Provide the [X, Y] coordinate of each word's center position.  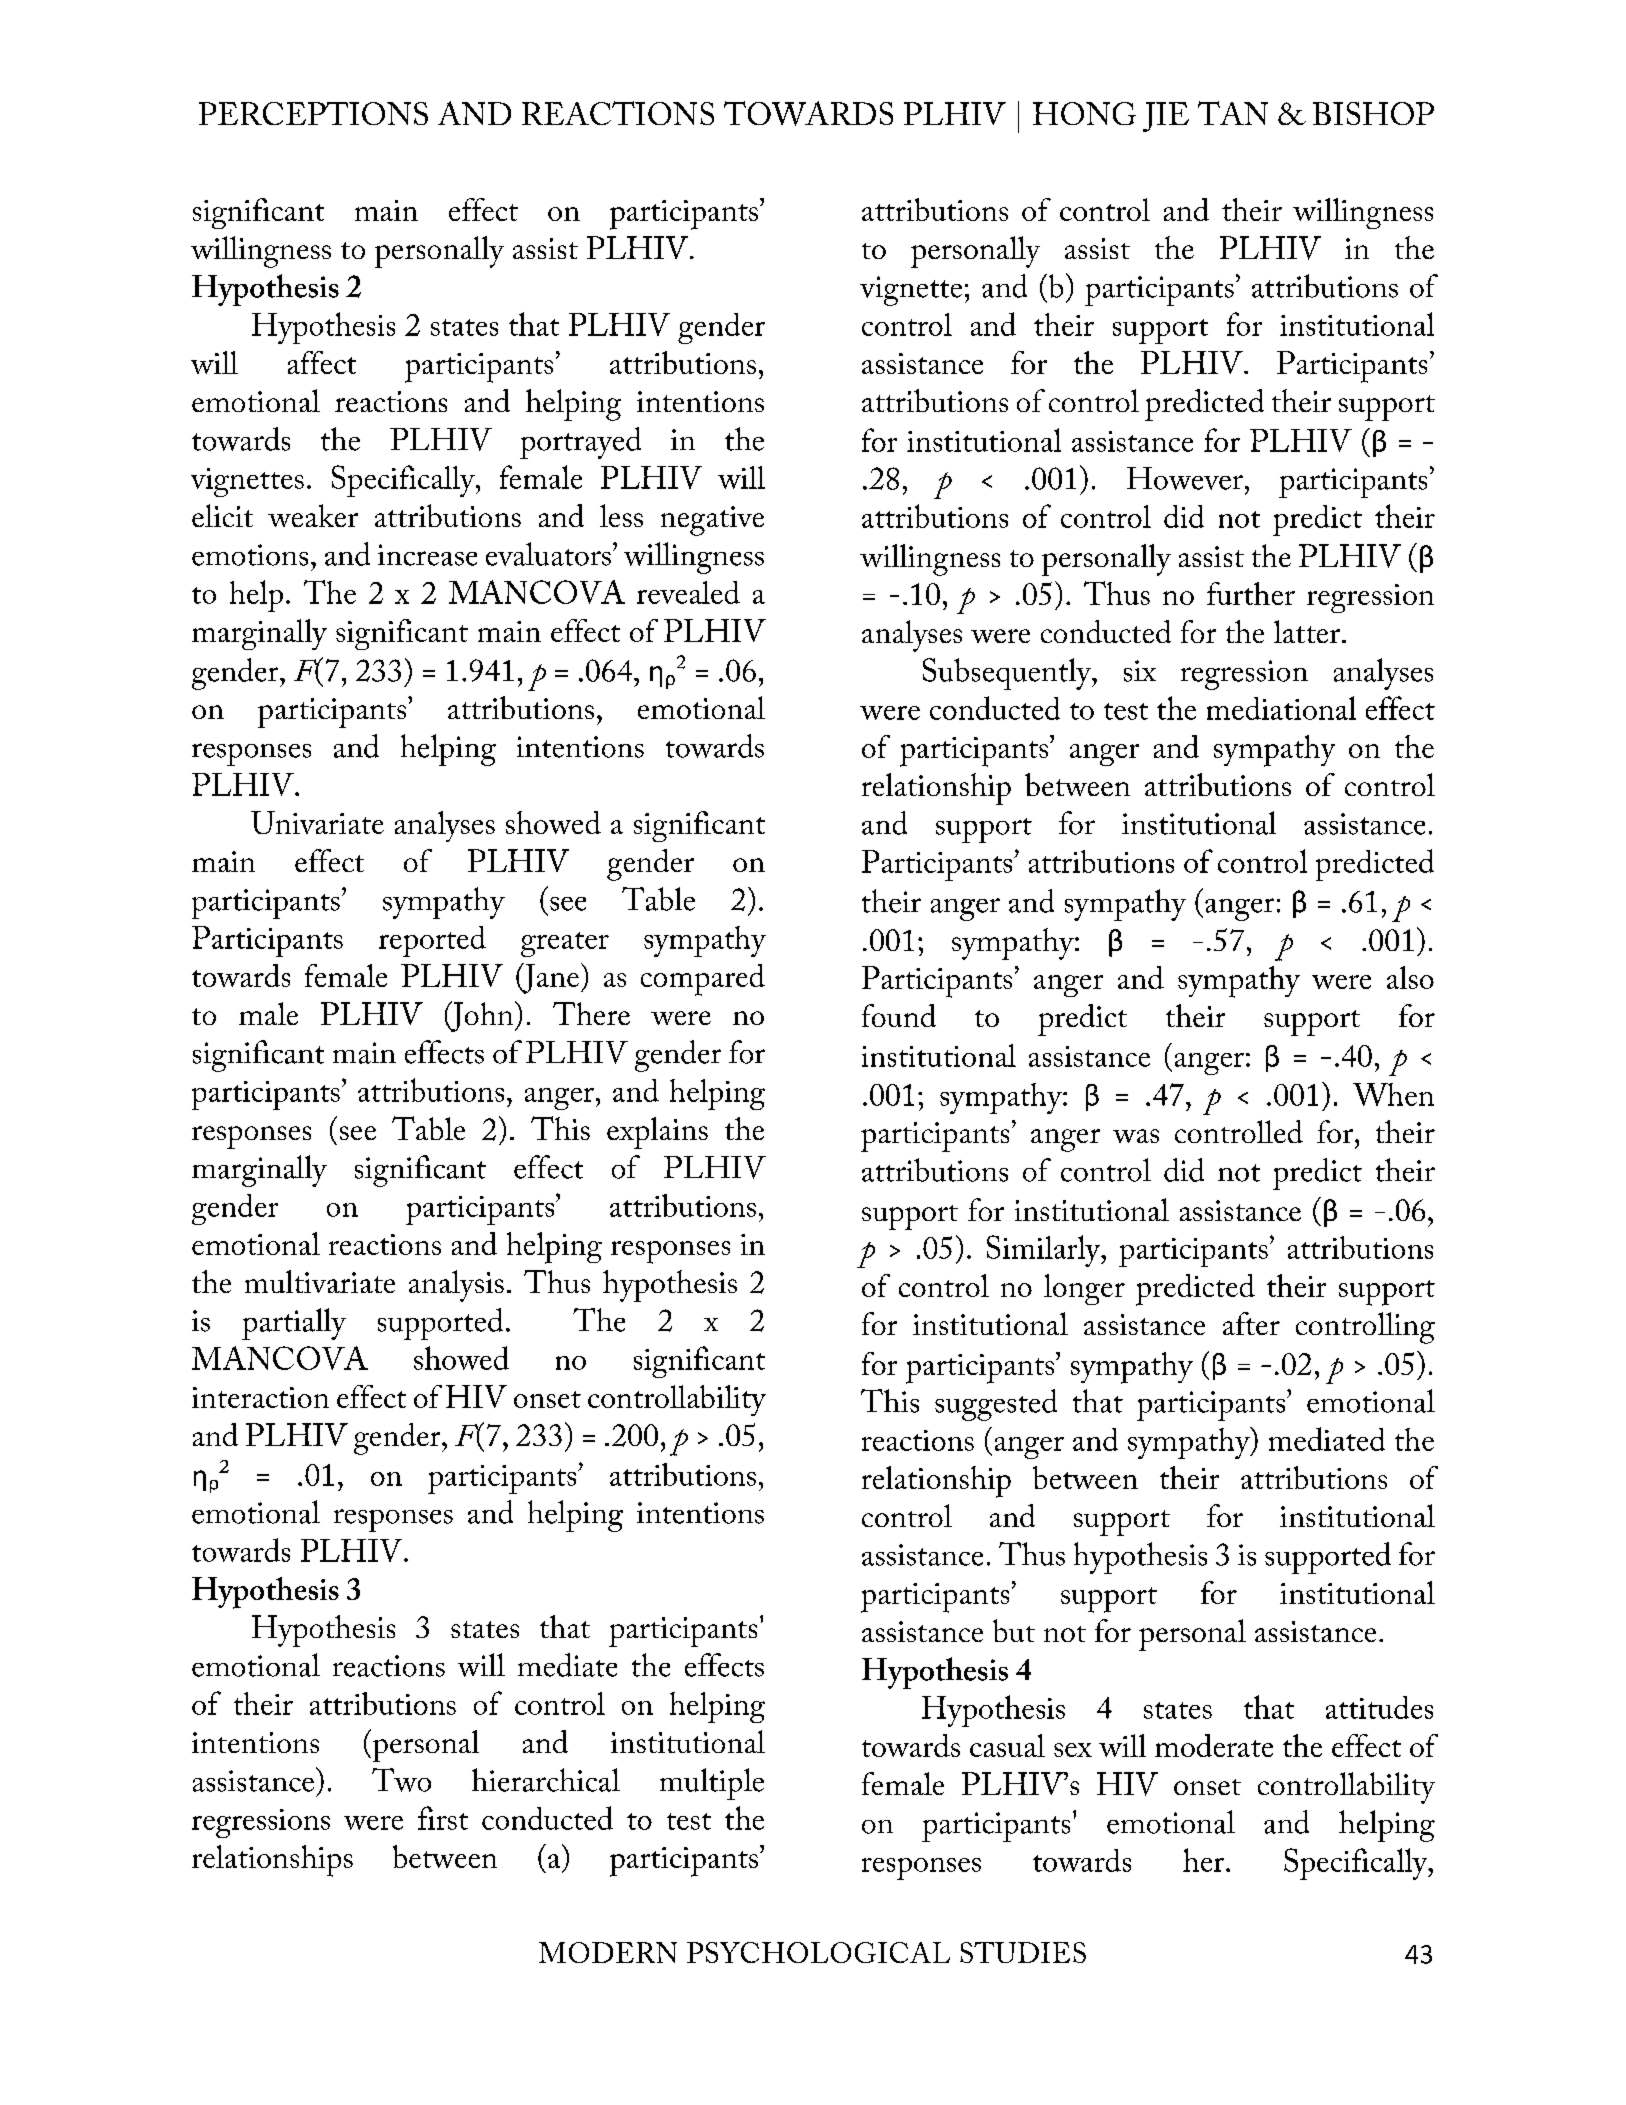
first [443, 1818]
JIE [1166, 117]
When [1393, 1094]
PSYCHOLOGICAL [818, 1952]
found [899, 1015]
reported [432, 941]
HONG [1084, 113]
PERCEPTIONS [313, 113]
